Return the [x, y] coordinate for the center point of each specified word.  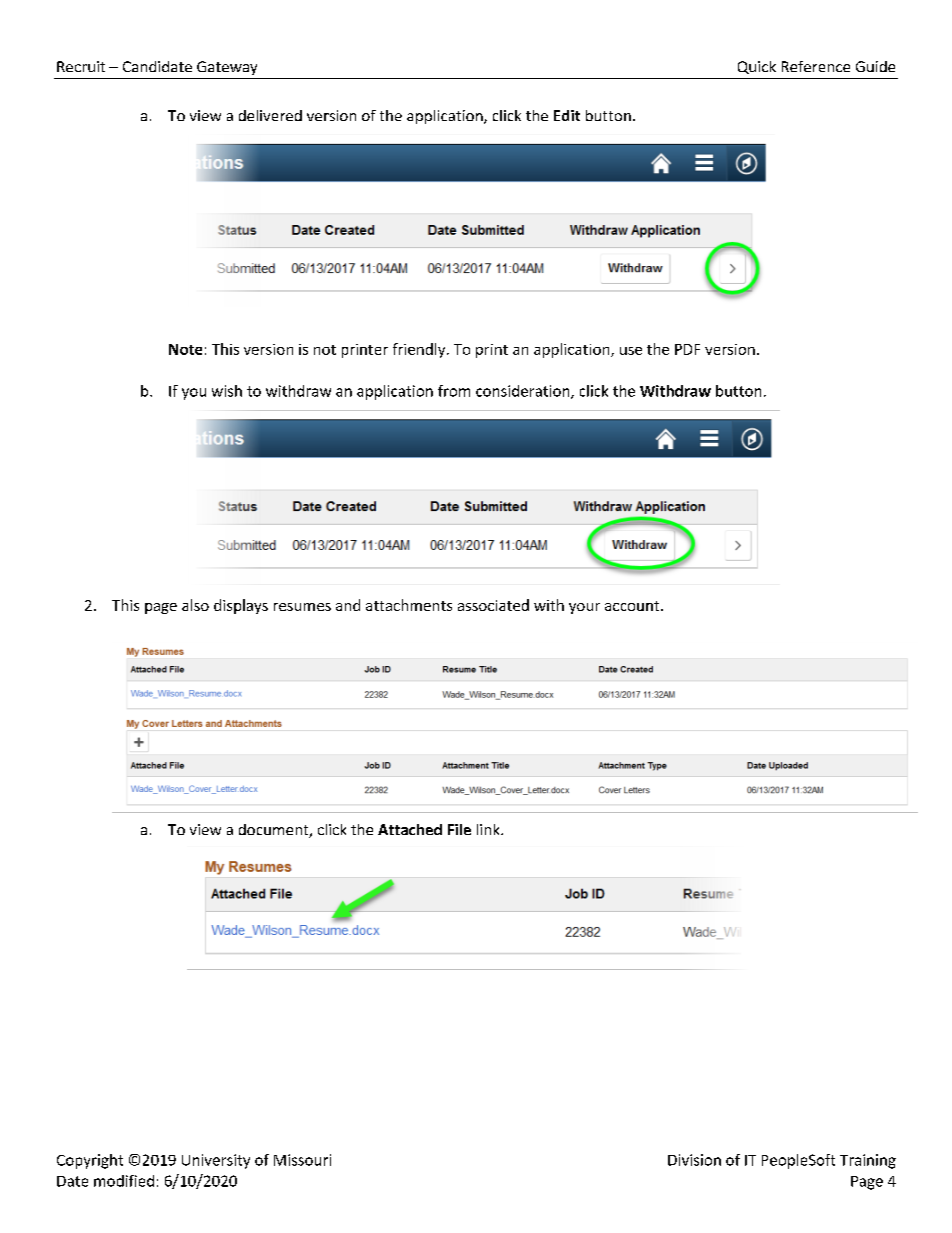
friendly [420, 350]
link [489, 829]
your [584, 608]
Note [185, 349]
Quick [757, 67]
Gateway [227, 68]
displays [241, 606]
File [459, 829]
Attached [410, 829]
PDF [687, 349]
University [216, 1161]
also [195, 605]
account [633, 606]
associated [493, 605]
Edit [567, 115]
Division [694, 1160]
